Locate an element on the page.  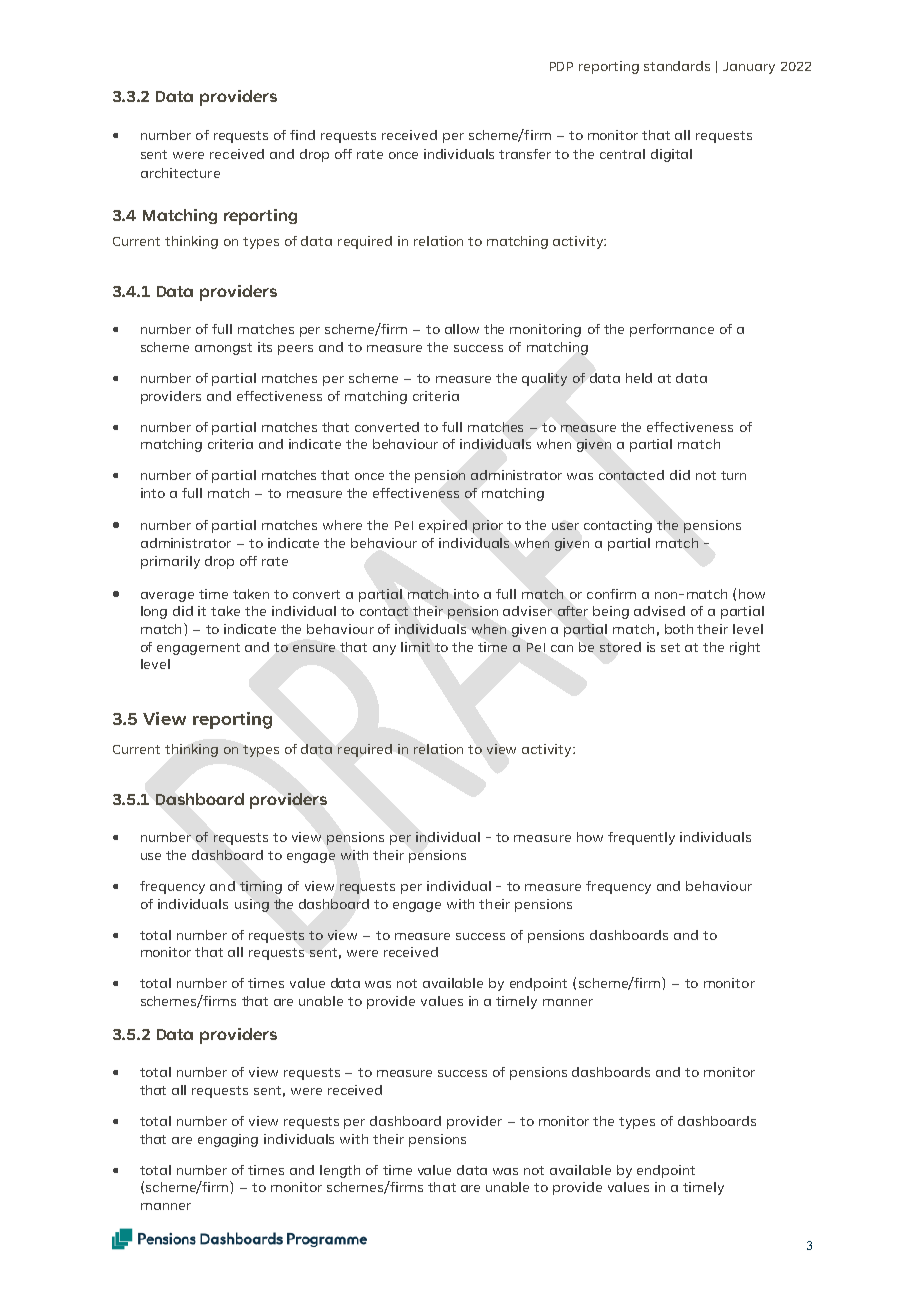
expired is located at coordinates (443, 526).
